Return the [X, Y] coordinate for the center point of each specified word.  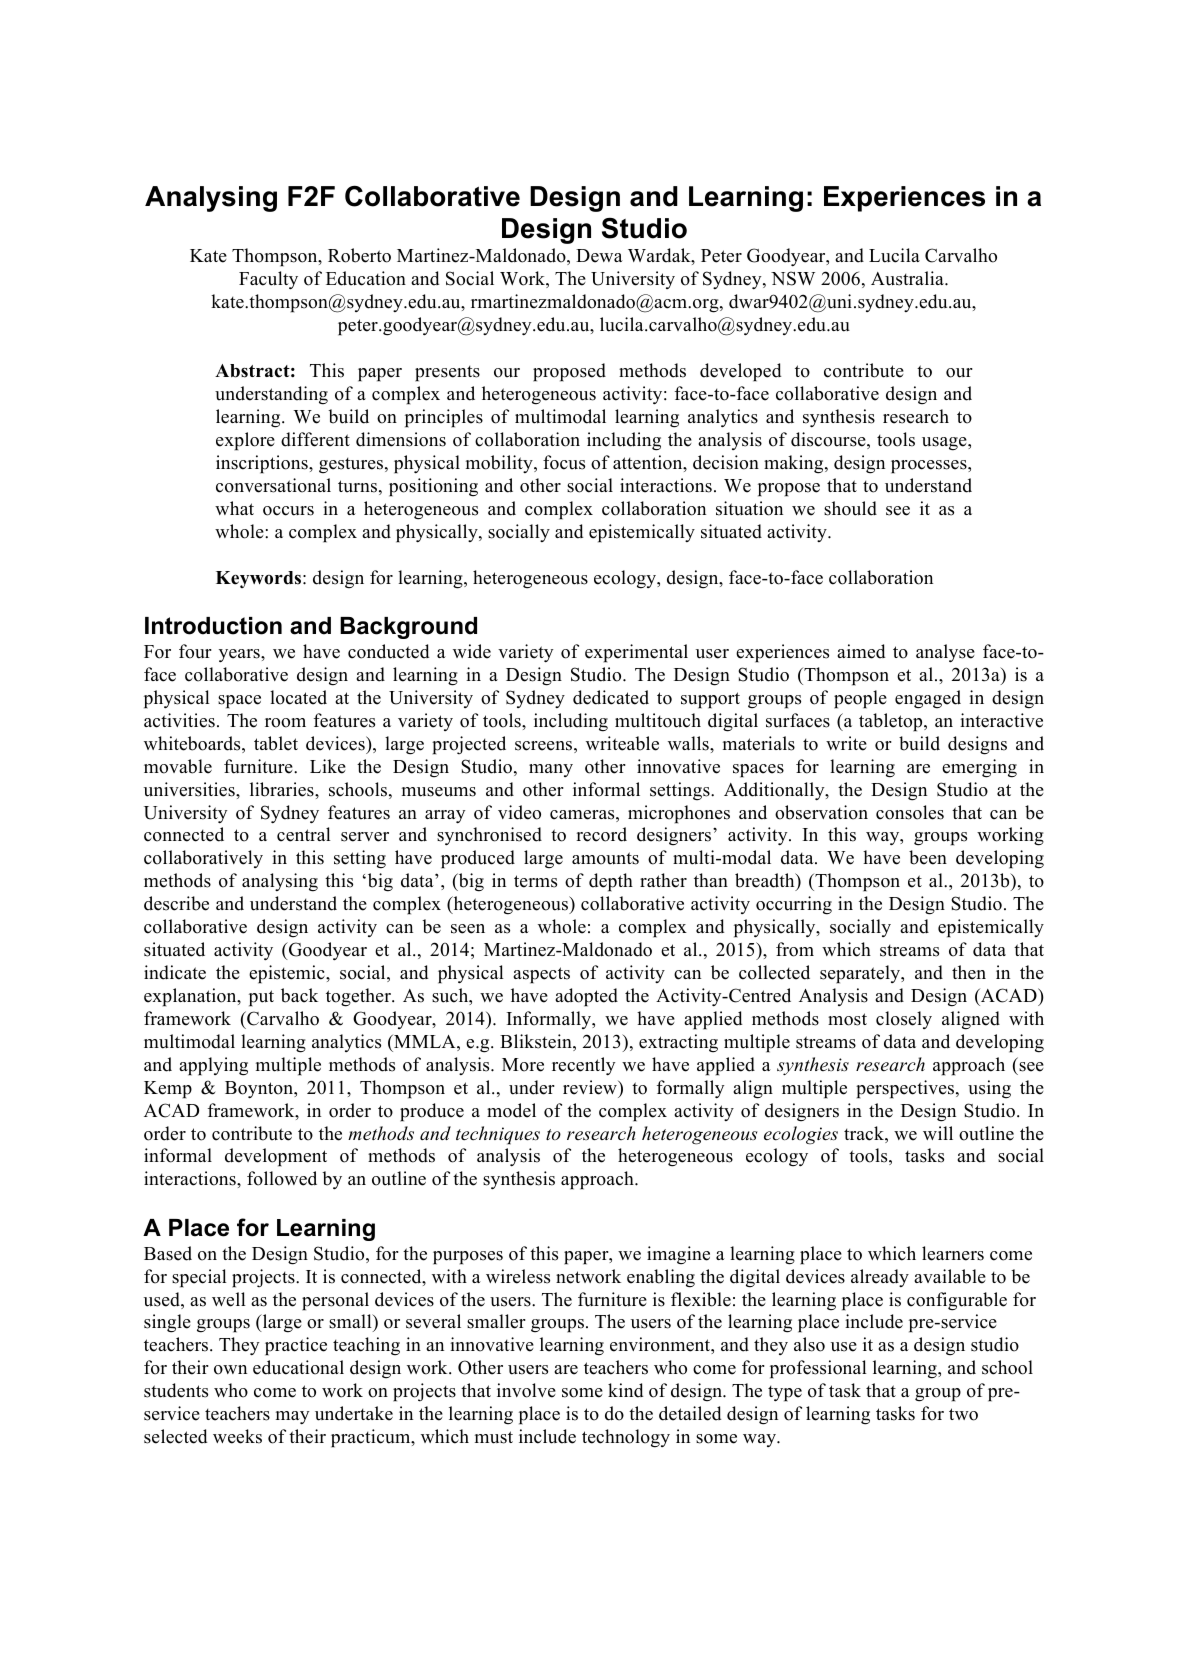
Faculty [268, 280]
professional [818, 1369]
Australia [908, 278]
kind [625, 1390]
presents [447, 374]
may [293, 1417]
